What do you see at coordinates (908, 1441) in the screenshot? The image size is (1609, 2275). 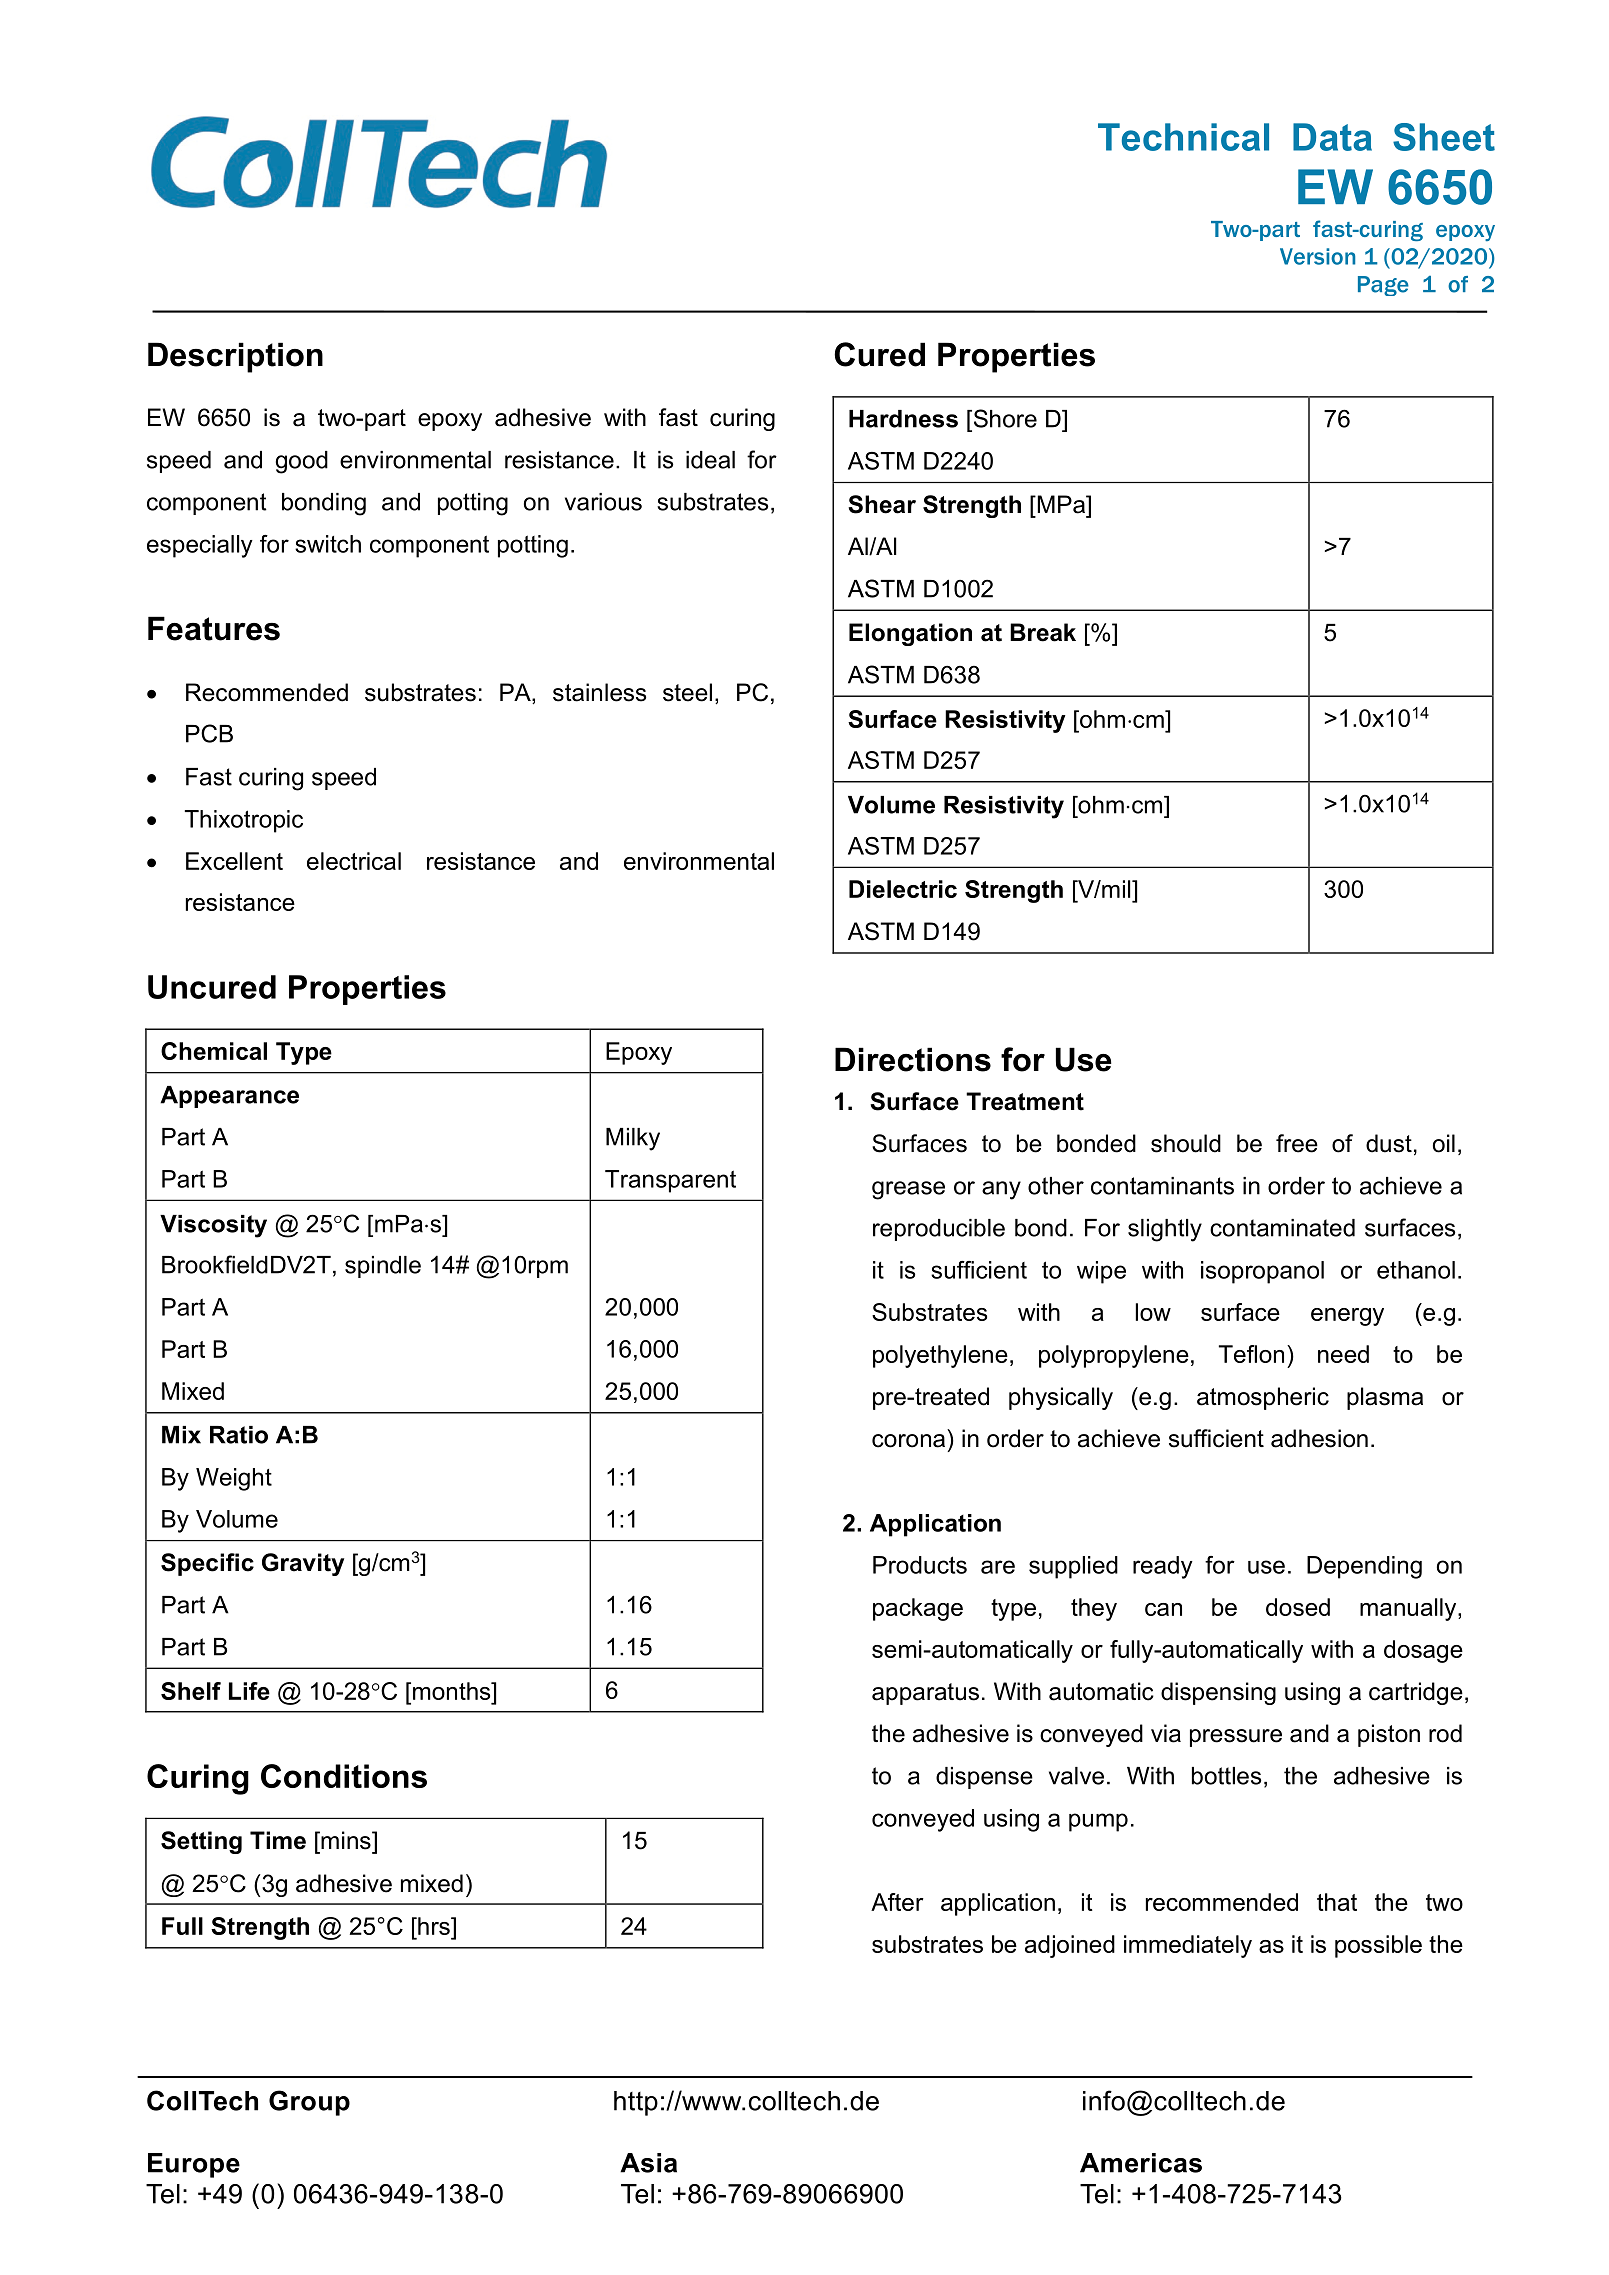 I see `corona` at bounding box center [908, 1441].
